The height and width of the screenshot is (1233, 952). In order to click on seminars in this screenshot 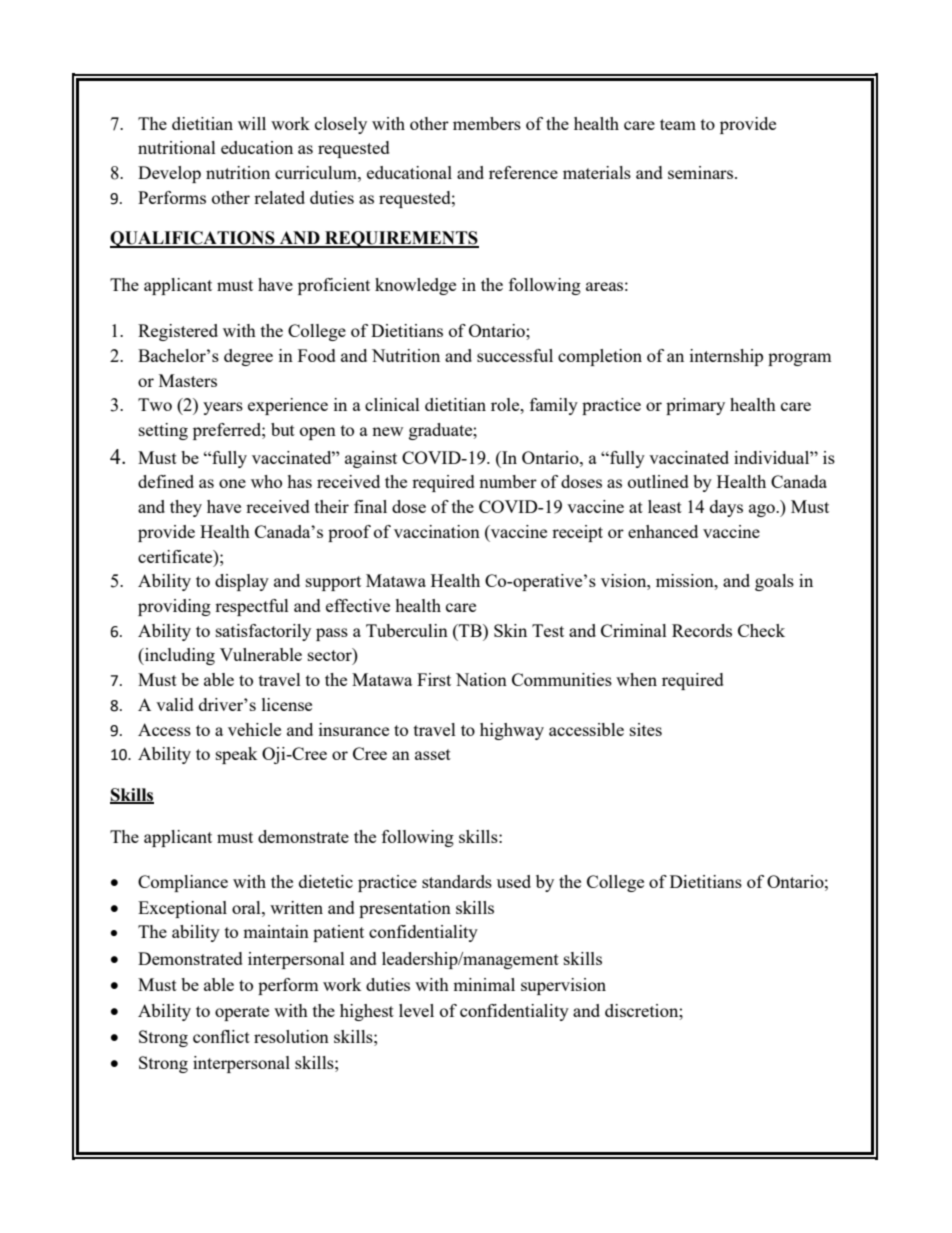, I will do `click(702, 172)`.
